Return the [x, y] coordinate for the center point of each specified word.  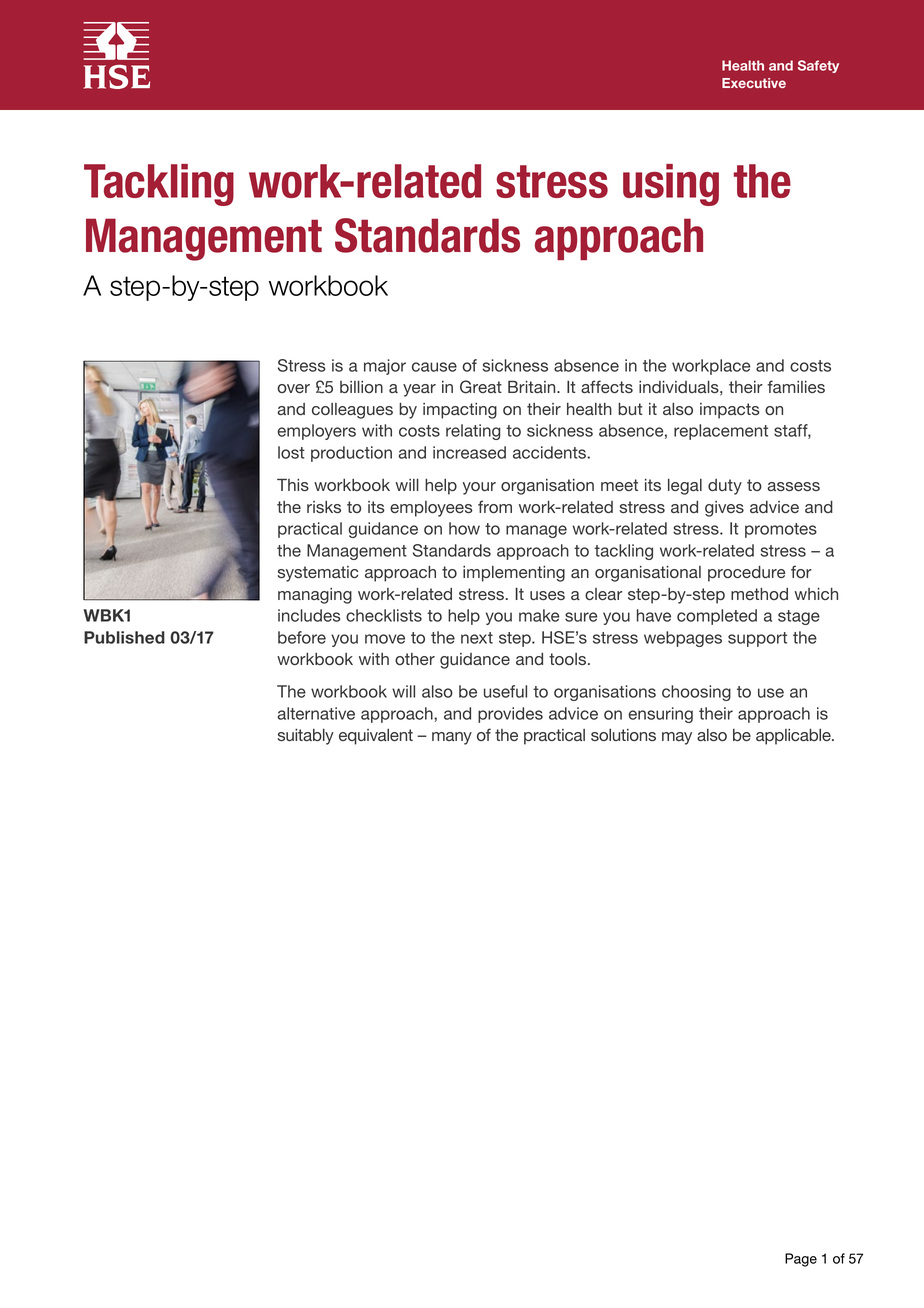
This [293, 484]
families [796, 386]
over [293, 388]
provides [510, 715]
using [671, 185]
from [495, 506]
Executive [754, 83]
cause [434, 367]
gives [724, 509]
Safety [818, 66]
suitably [305, 737]
